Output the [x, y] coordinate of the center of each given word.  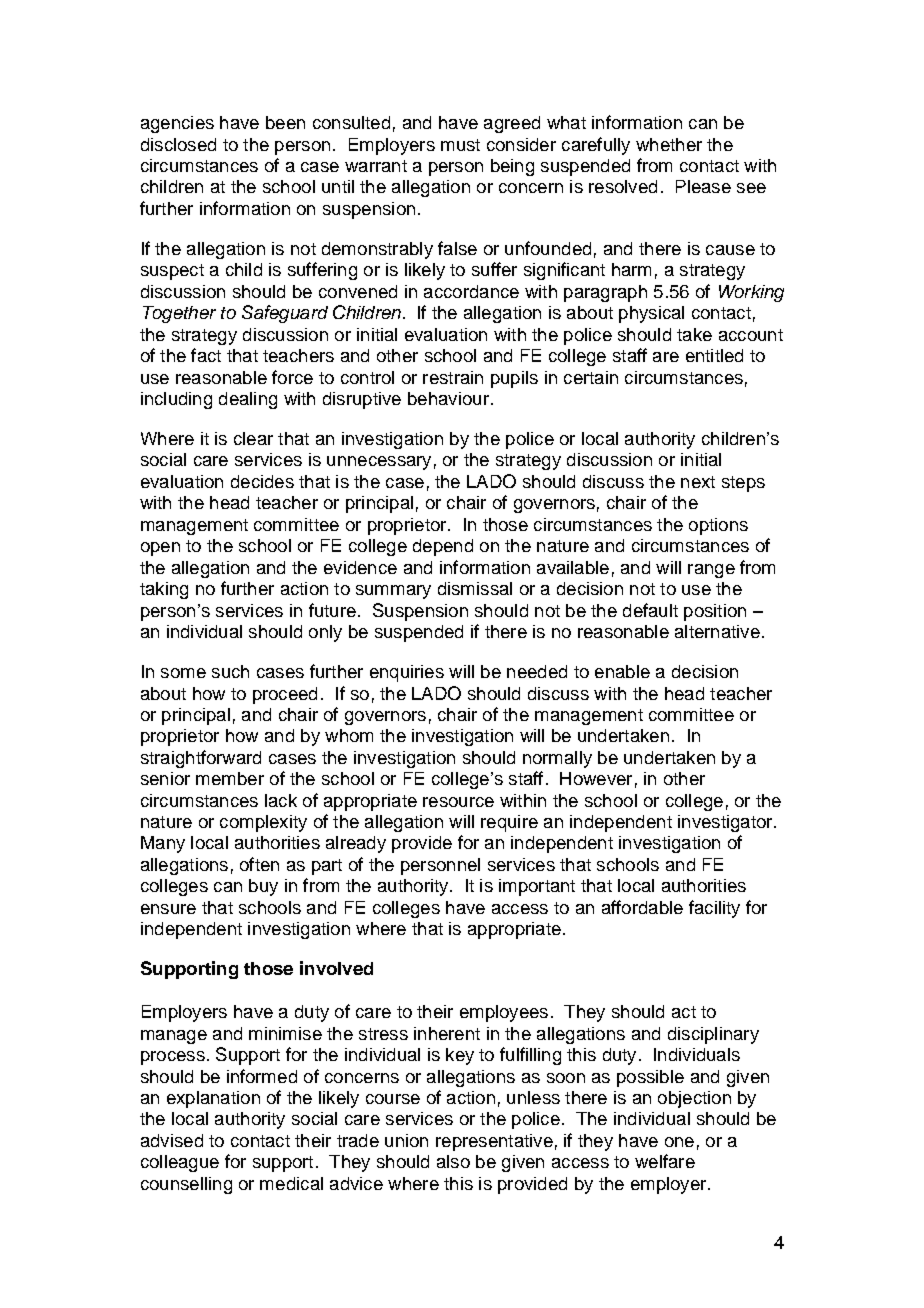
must [460, 145]
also [453, 1161]
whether [669, 144]
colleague [180, 1163]
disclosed [178, 144]
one [679, 1142]
